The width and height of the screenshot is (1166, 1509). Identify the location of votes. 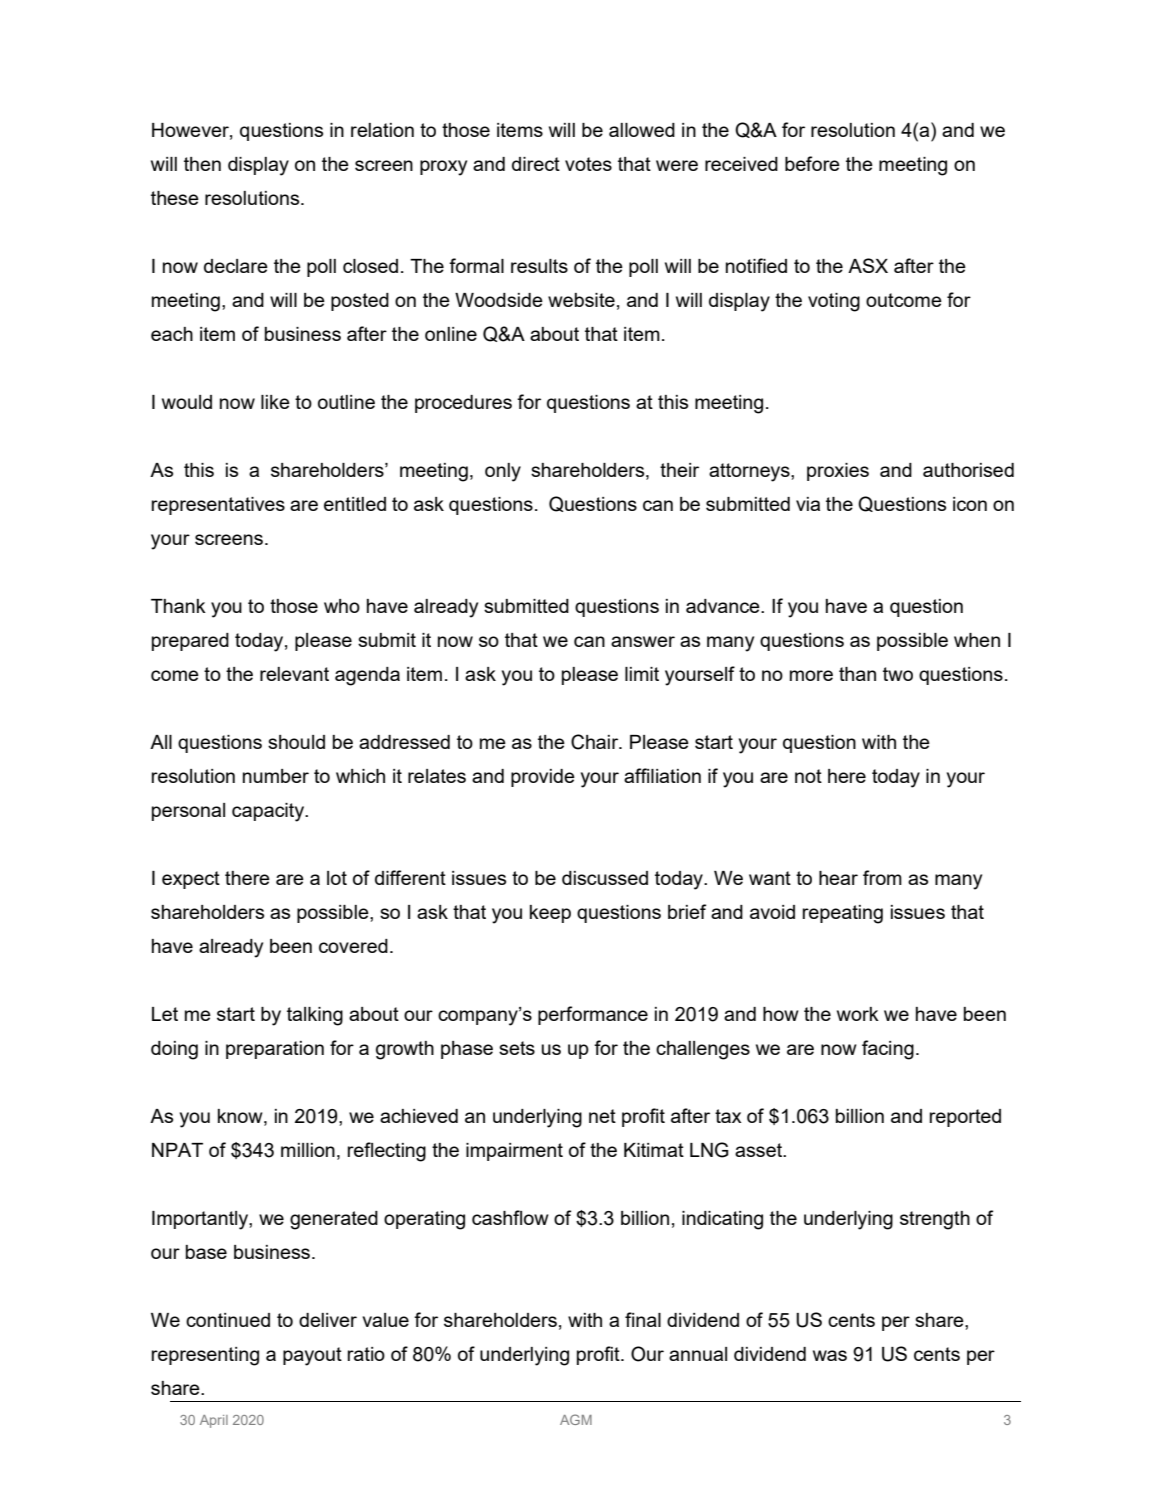
(588, 164).
